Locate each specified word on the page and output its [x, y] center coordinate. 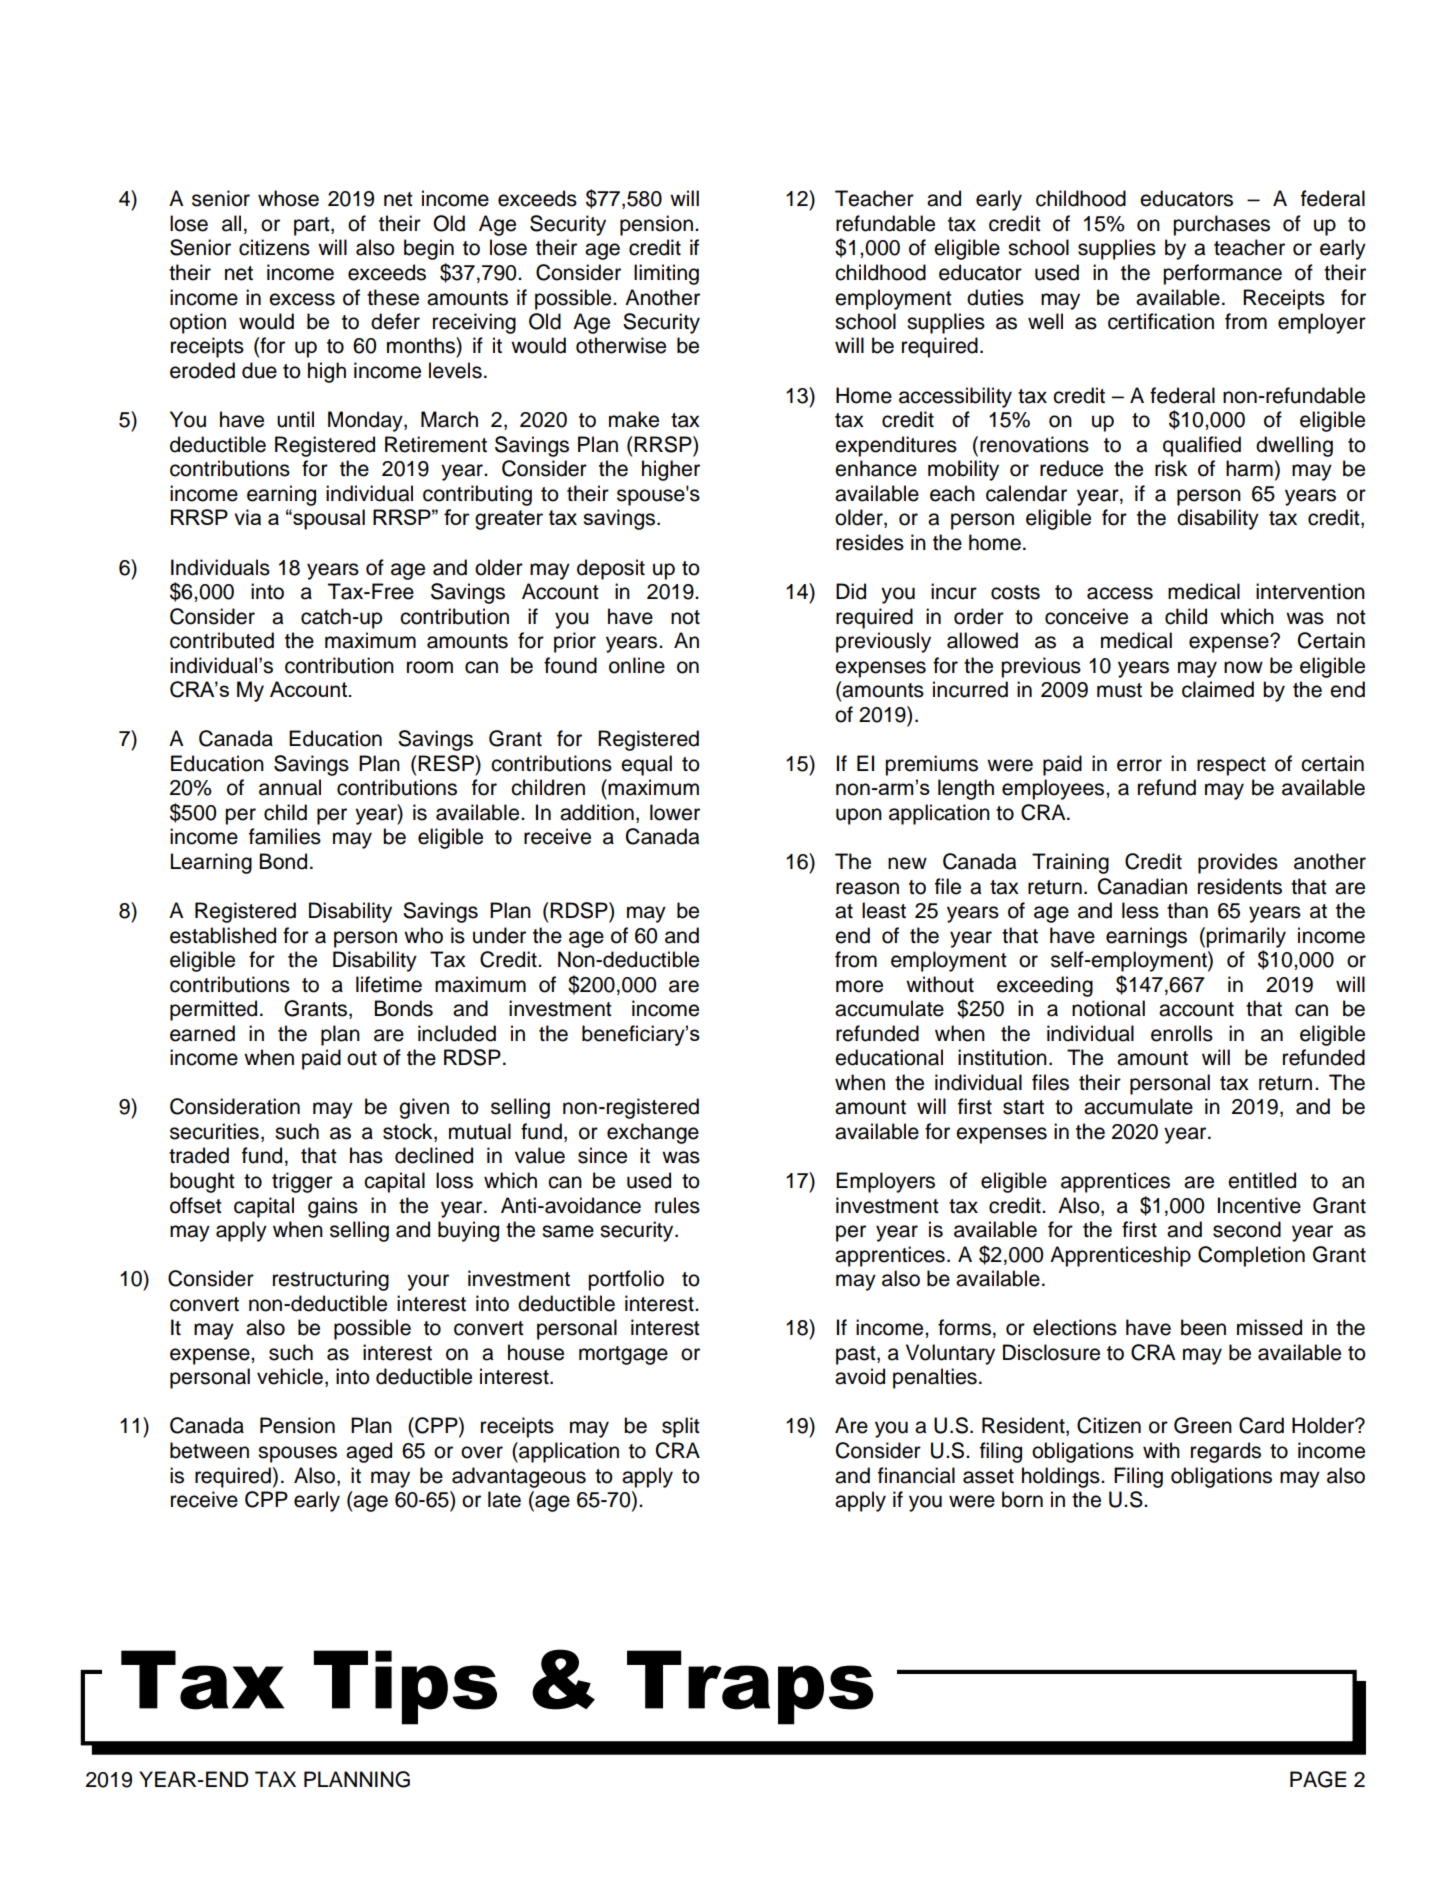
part [313, 226]
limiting [666, 274]
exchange [653, 1133]
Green [1203, 1425]
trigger [302, 1182]
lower [675, 812]
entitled [1262, 1180]
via [247, 517]
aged [369, 1452]
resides [870, 542]
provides [1238, 863]
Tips [405, 1687]
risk [1171, 468]
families [285, 836]
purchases [1221, 225]
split [681, 1427]
